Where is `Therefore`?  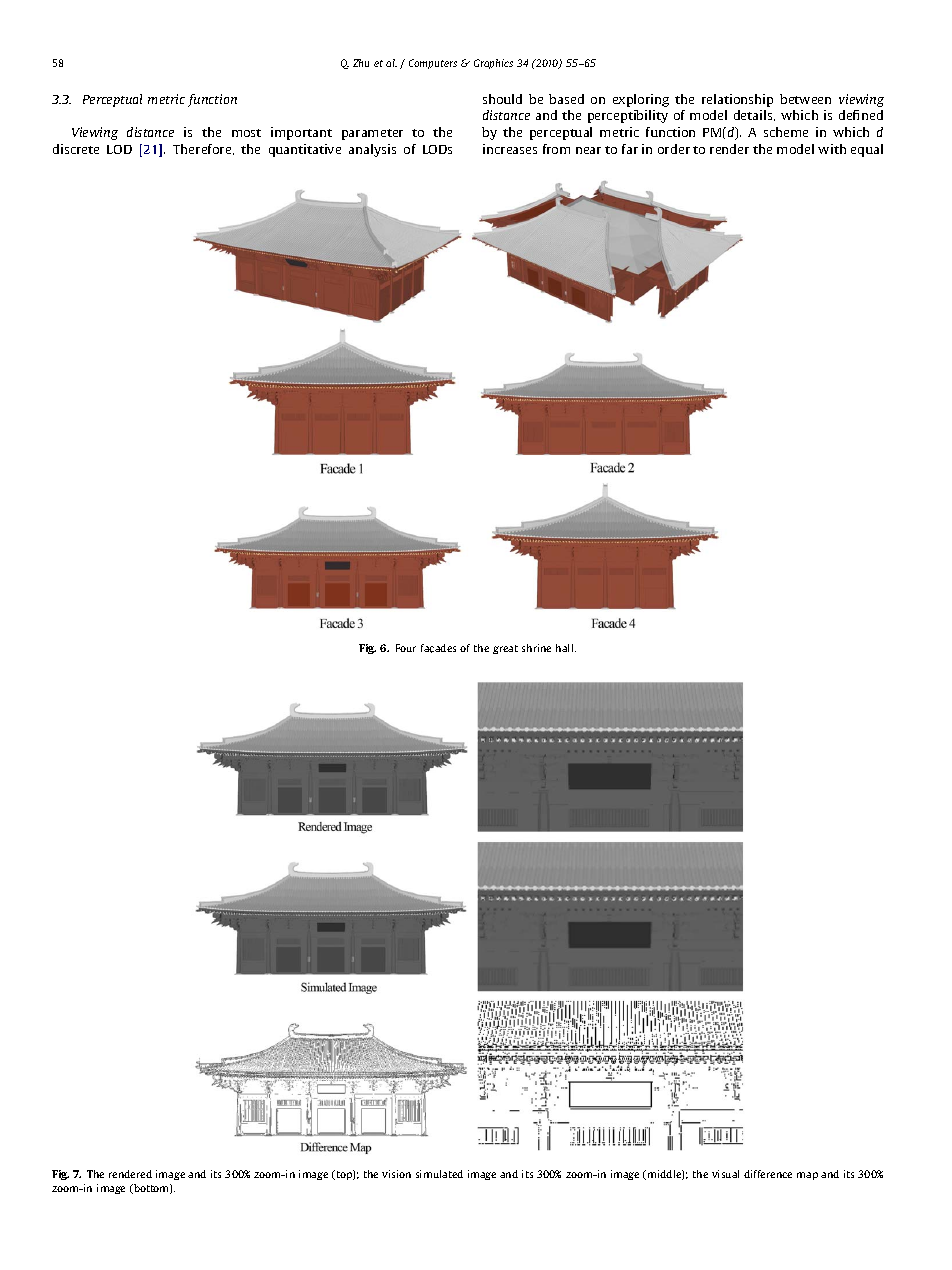
Therefore is located at coordinates (203, 149).
